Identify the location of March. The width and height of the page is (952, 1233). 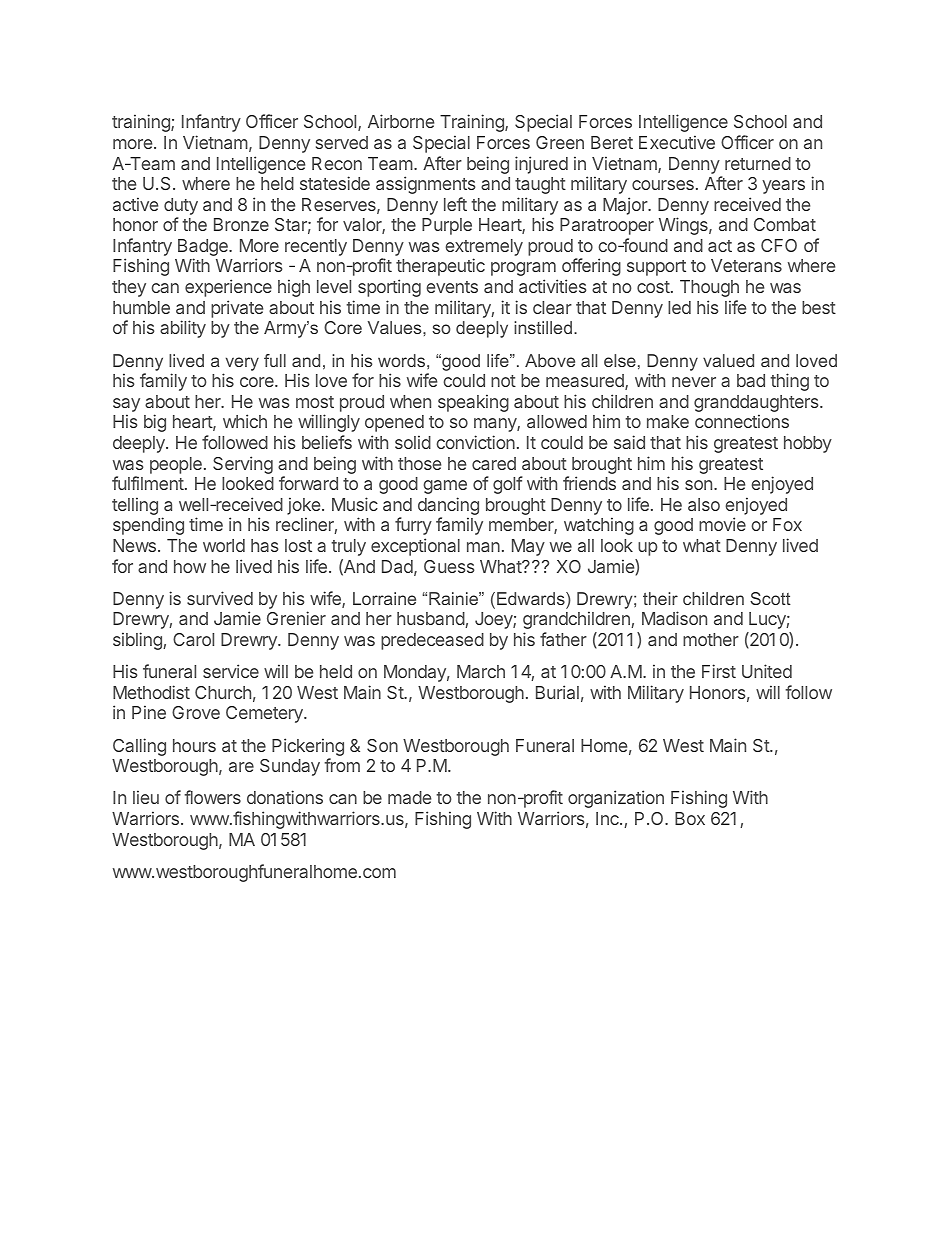
(481, 671).
